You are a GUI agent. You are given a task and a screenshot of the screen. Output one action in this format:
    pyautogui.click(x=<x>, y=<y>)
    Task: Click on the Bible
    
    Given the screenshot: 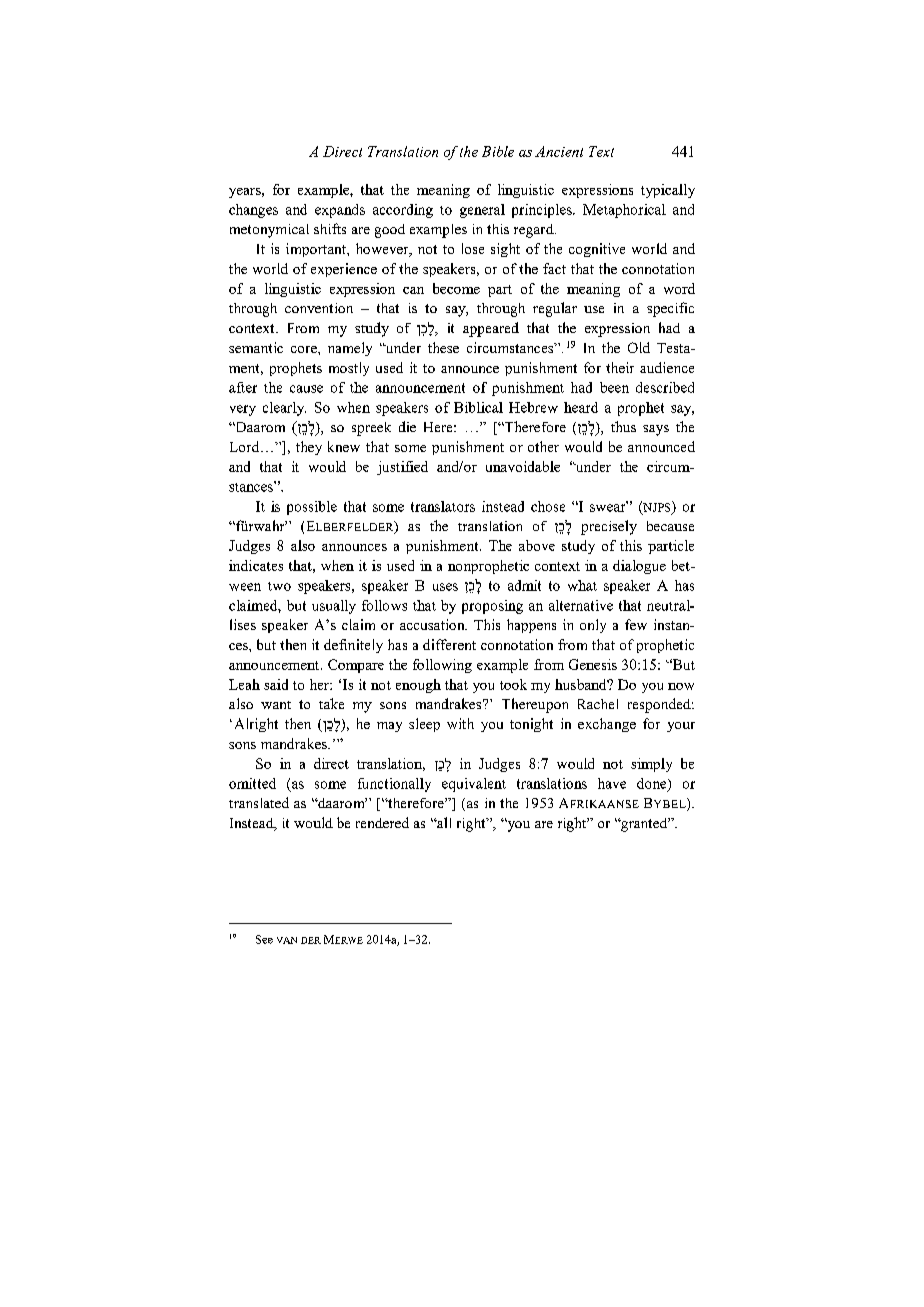 What is the action you would take?
    pyautogui.click(x=498, y=151)
